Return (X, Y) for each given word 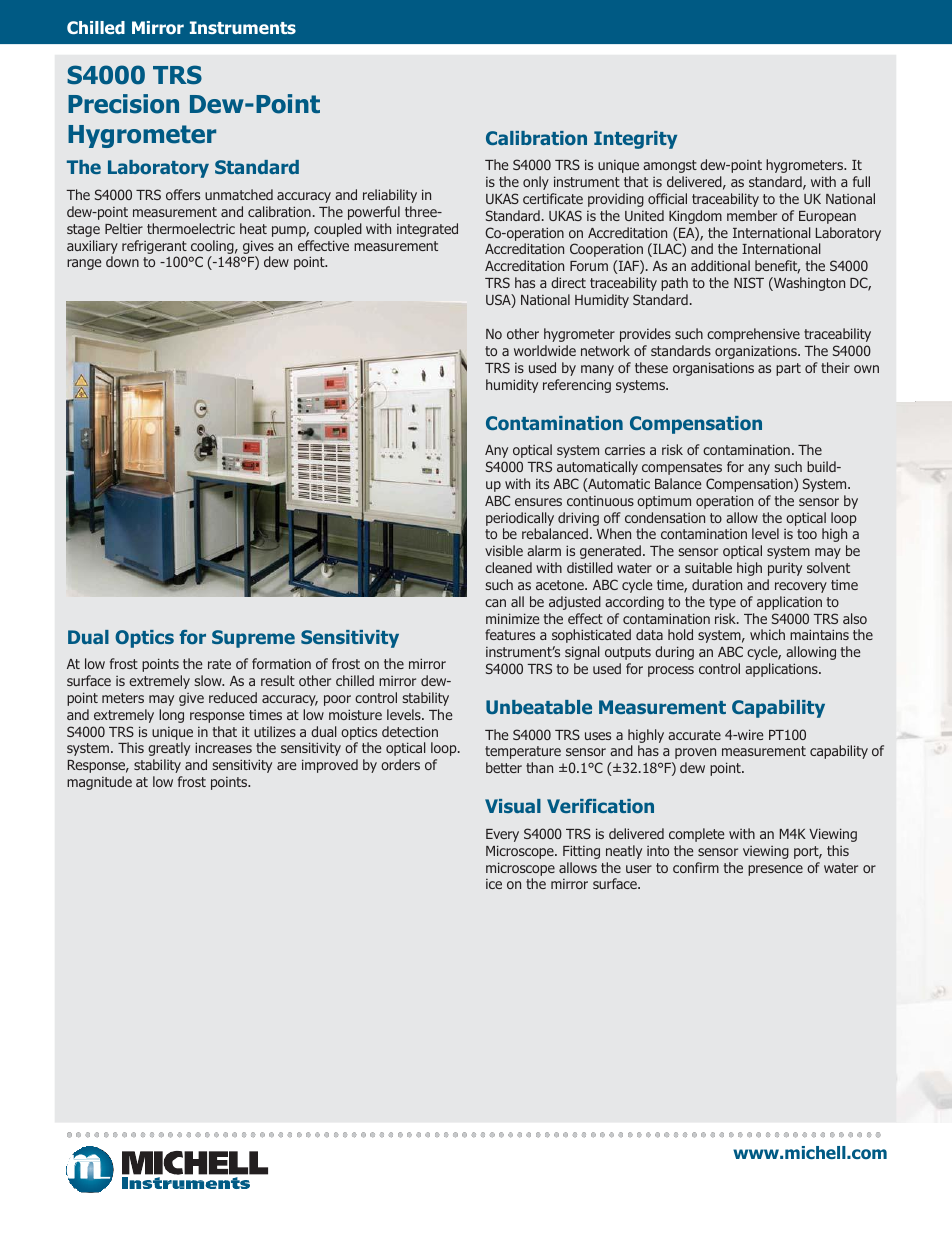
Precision (123, 104)
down (122, 261)
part (788, 369)
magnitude (99, 783)
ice (494, 884)
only (536, 183)
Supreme (253, 639)
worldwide (545, 350)
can (495, 603)
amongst (670, 166)
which (767, 634)
